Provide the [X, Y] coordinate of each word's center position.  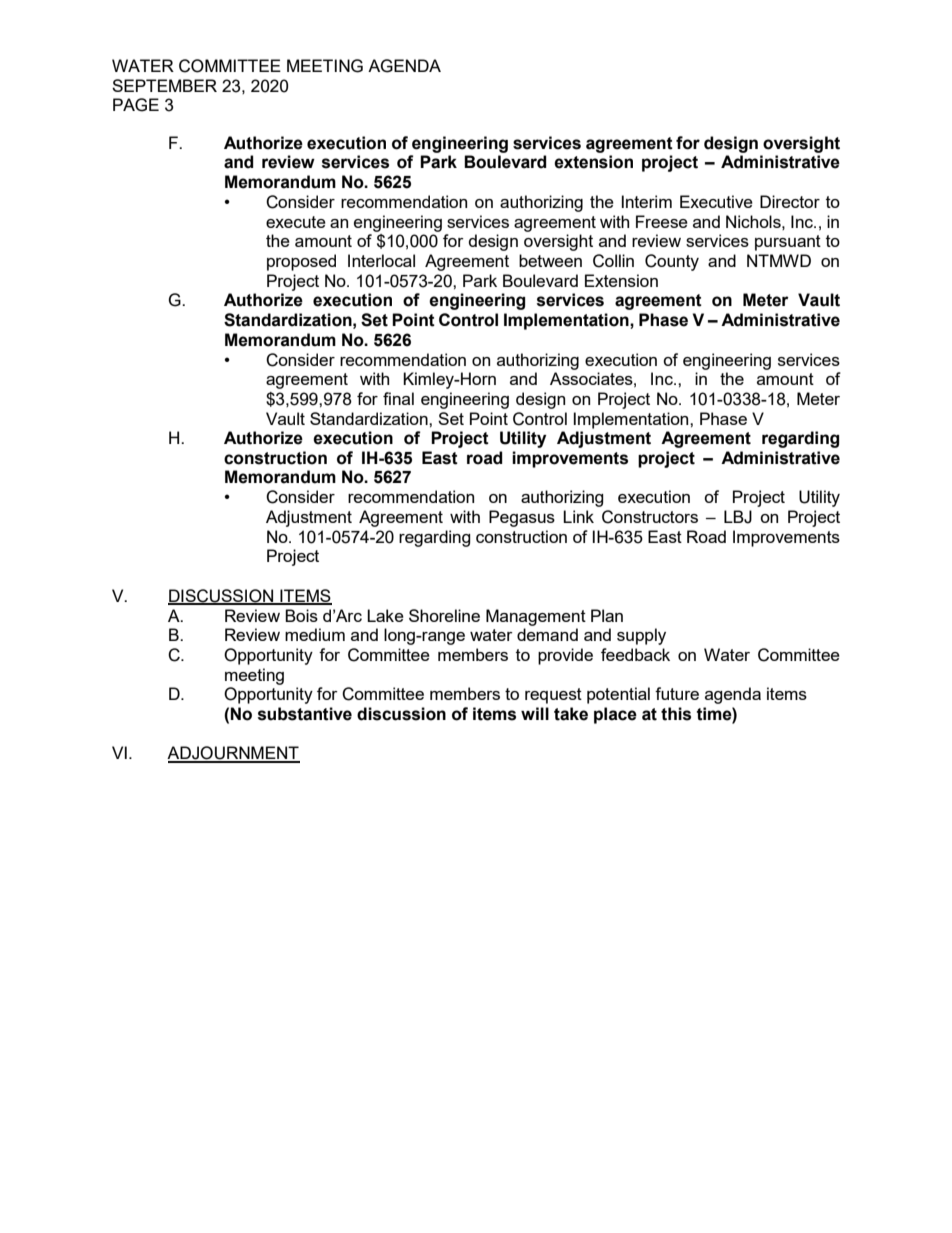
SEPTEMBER [164, 85]
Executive [716, 201]
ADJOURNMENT [233, 754]
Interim [647, 201]
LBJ [738, 517]
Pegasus [522, 518]
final [398, 398]
